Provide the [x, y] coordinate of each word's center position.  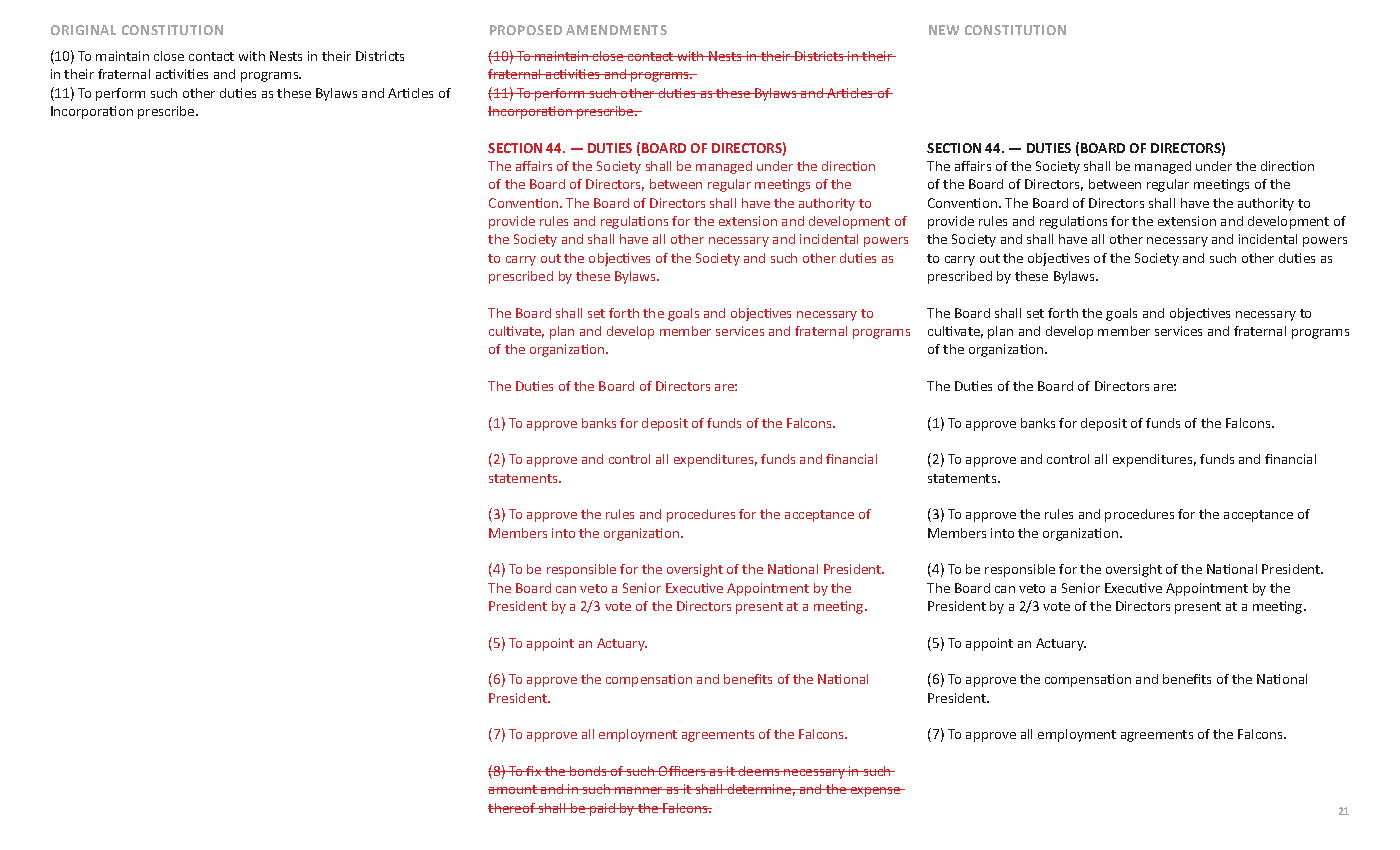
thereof [513, 808]
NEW [944, 30]
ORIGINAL [83, 30]
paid [603, 809]
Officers [682, 771]
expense [876, 792]
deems [759, 771]
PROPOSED [526, 30]
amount [513, 789]
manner [639, 790]
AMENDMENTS [616, 30]
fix [534, 771]
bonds [588, 771]
